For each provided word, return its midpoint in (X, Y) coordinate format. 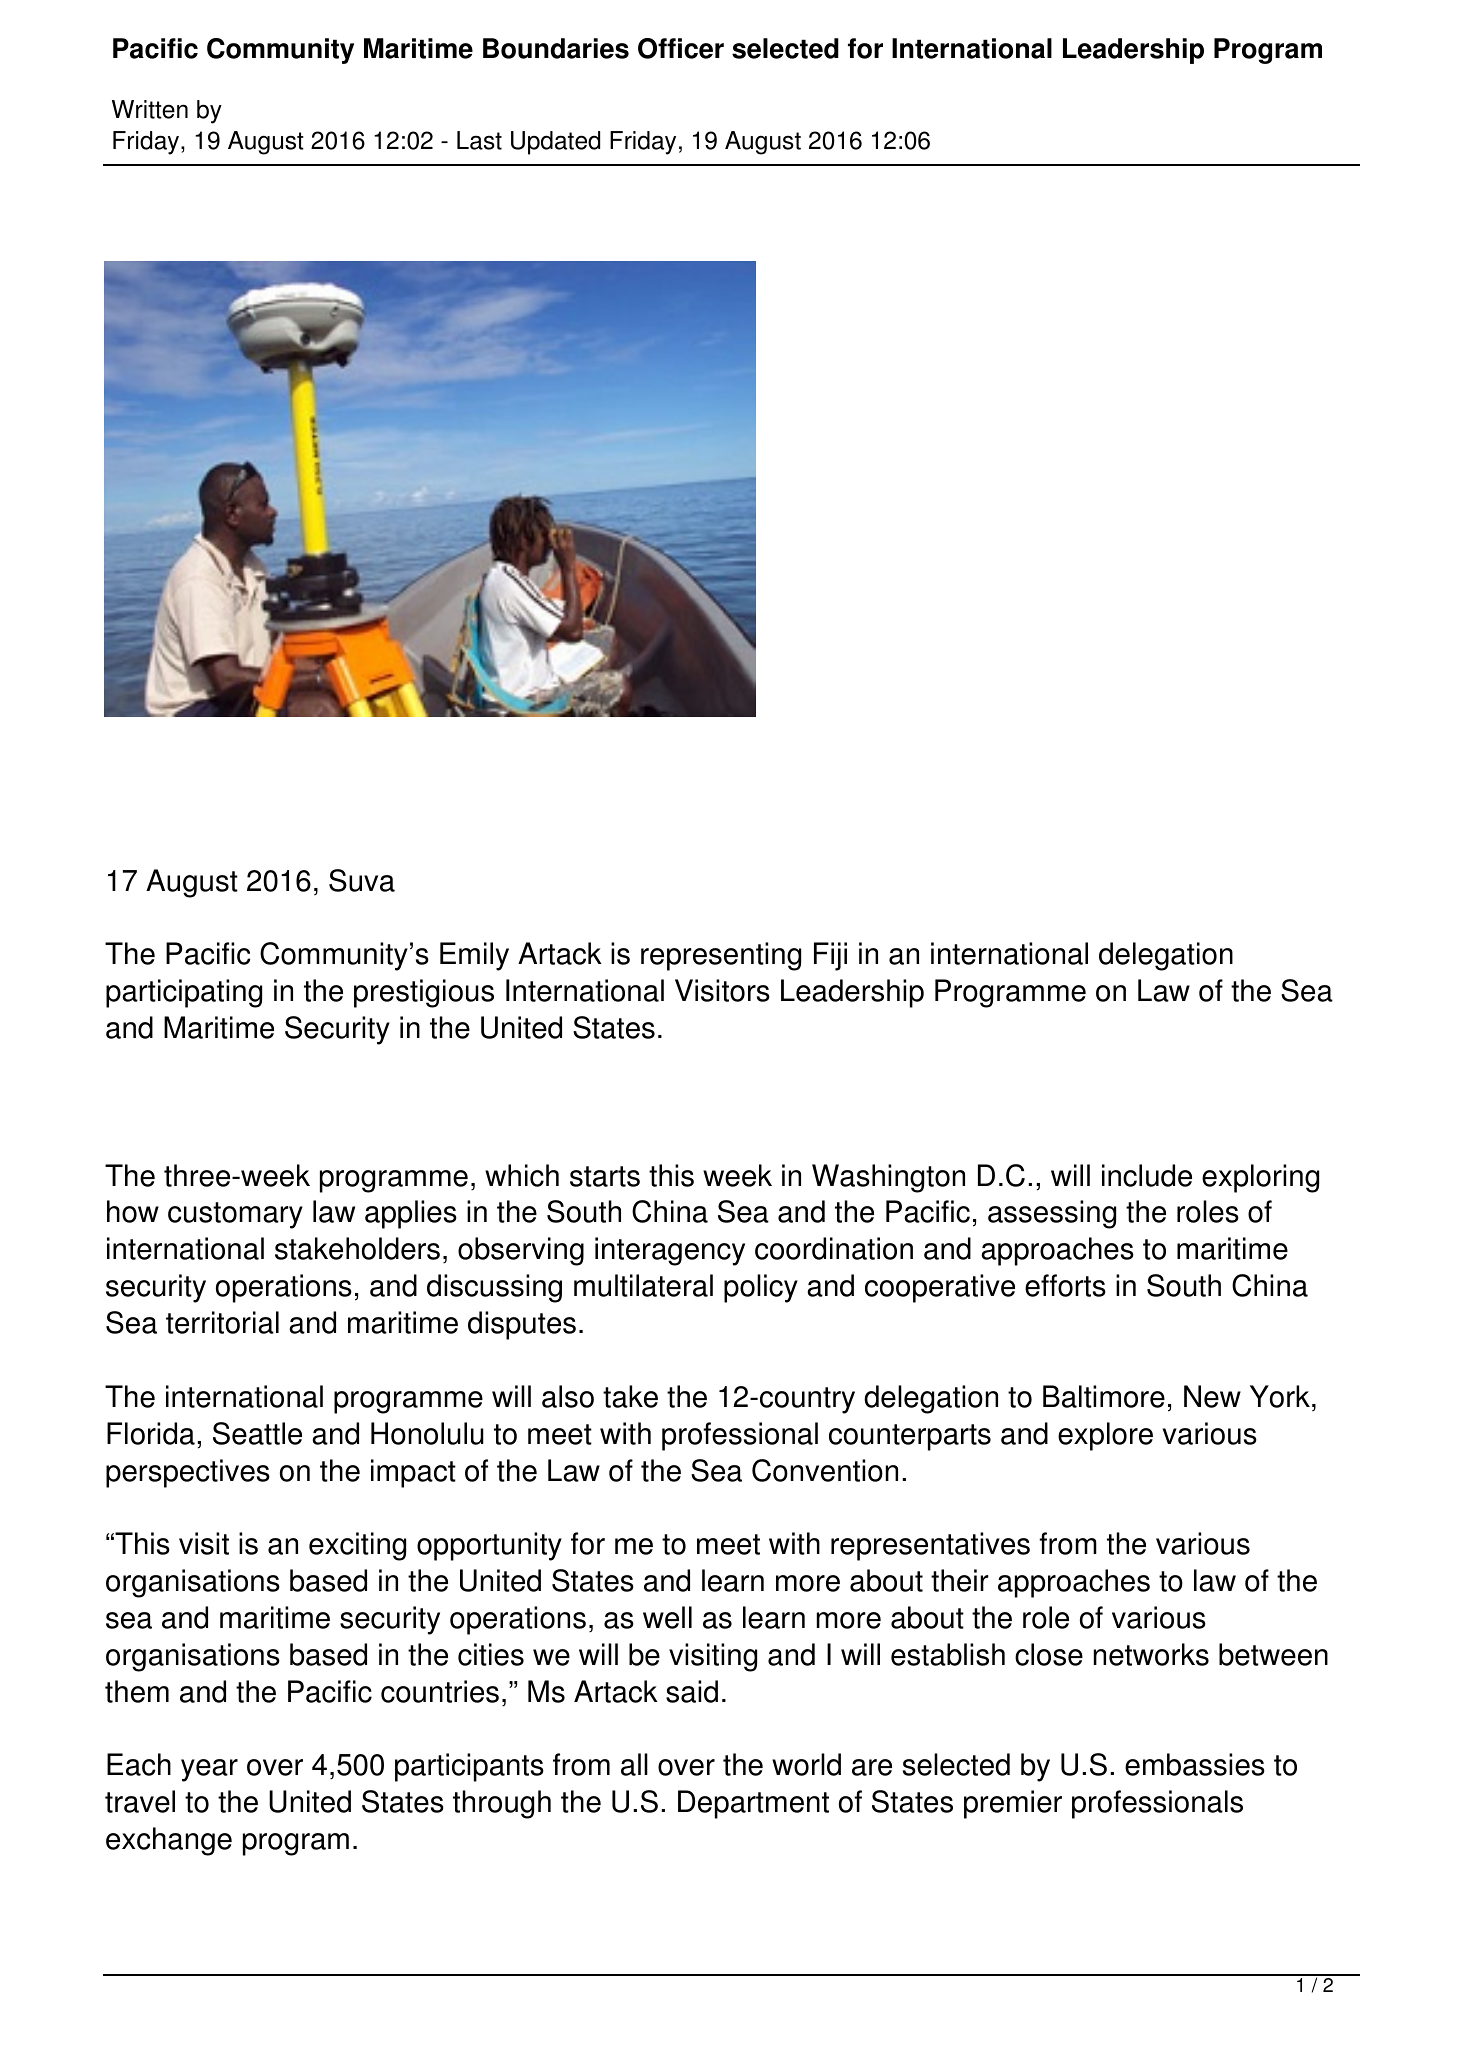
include (1147, 1175)
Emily (474, 956)
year (209, 1770)
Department (753, 1804)
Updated (555, 143)
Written (150, 109)
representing (721, 956)
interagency (670, 1251)
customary (235, 1215)
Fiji (830, 956)
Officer (681, 48)
